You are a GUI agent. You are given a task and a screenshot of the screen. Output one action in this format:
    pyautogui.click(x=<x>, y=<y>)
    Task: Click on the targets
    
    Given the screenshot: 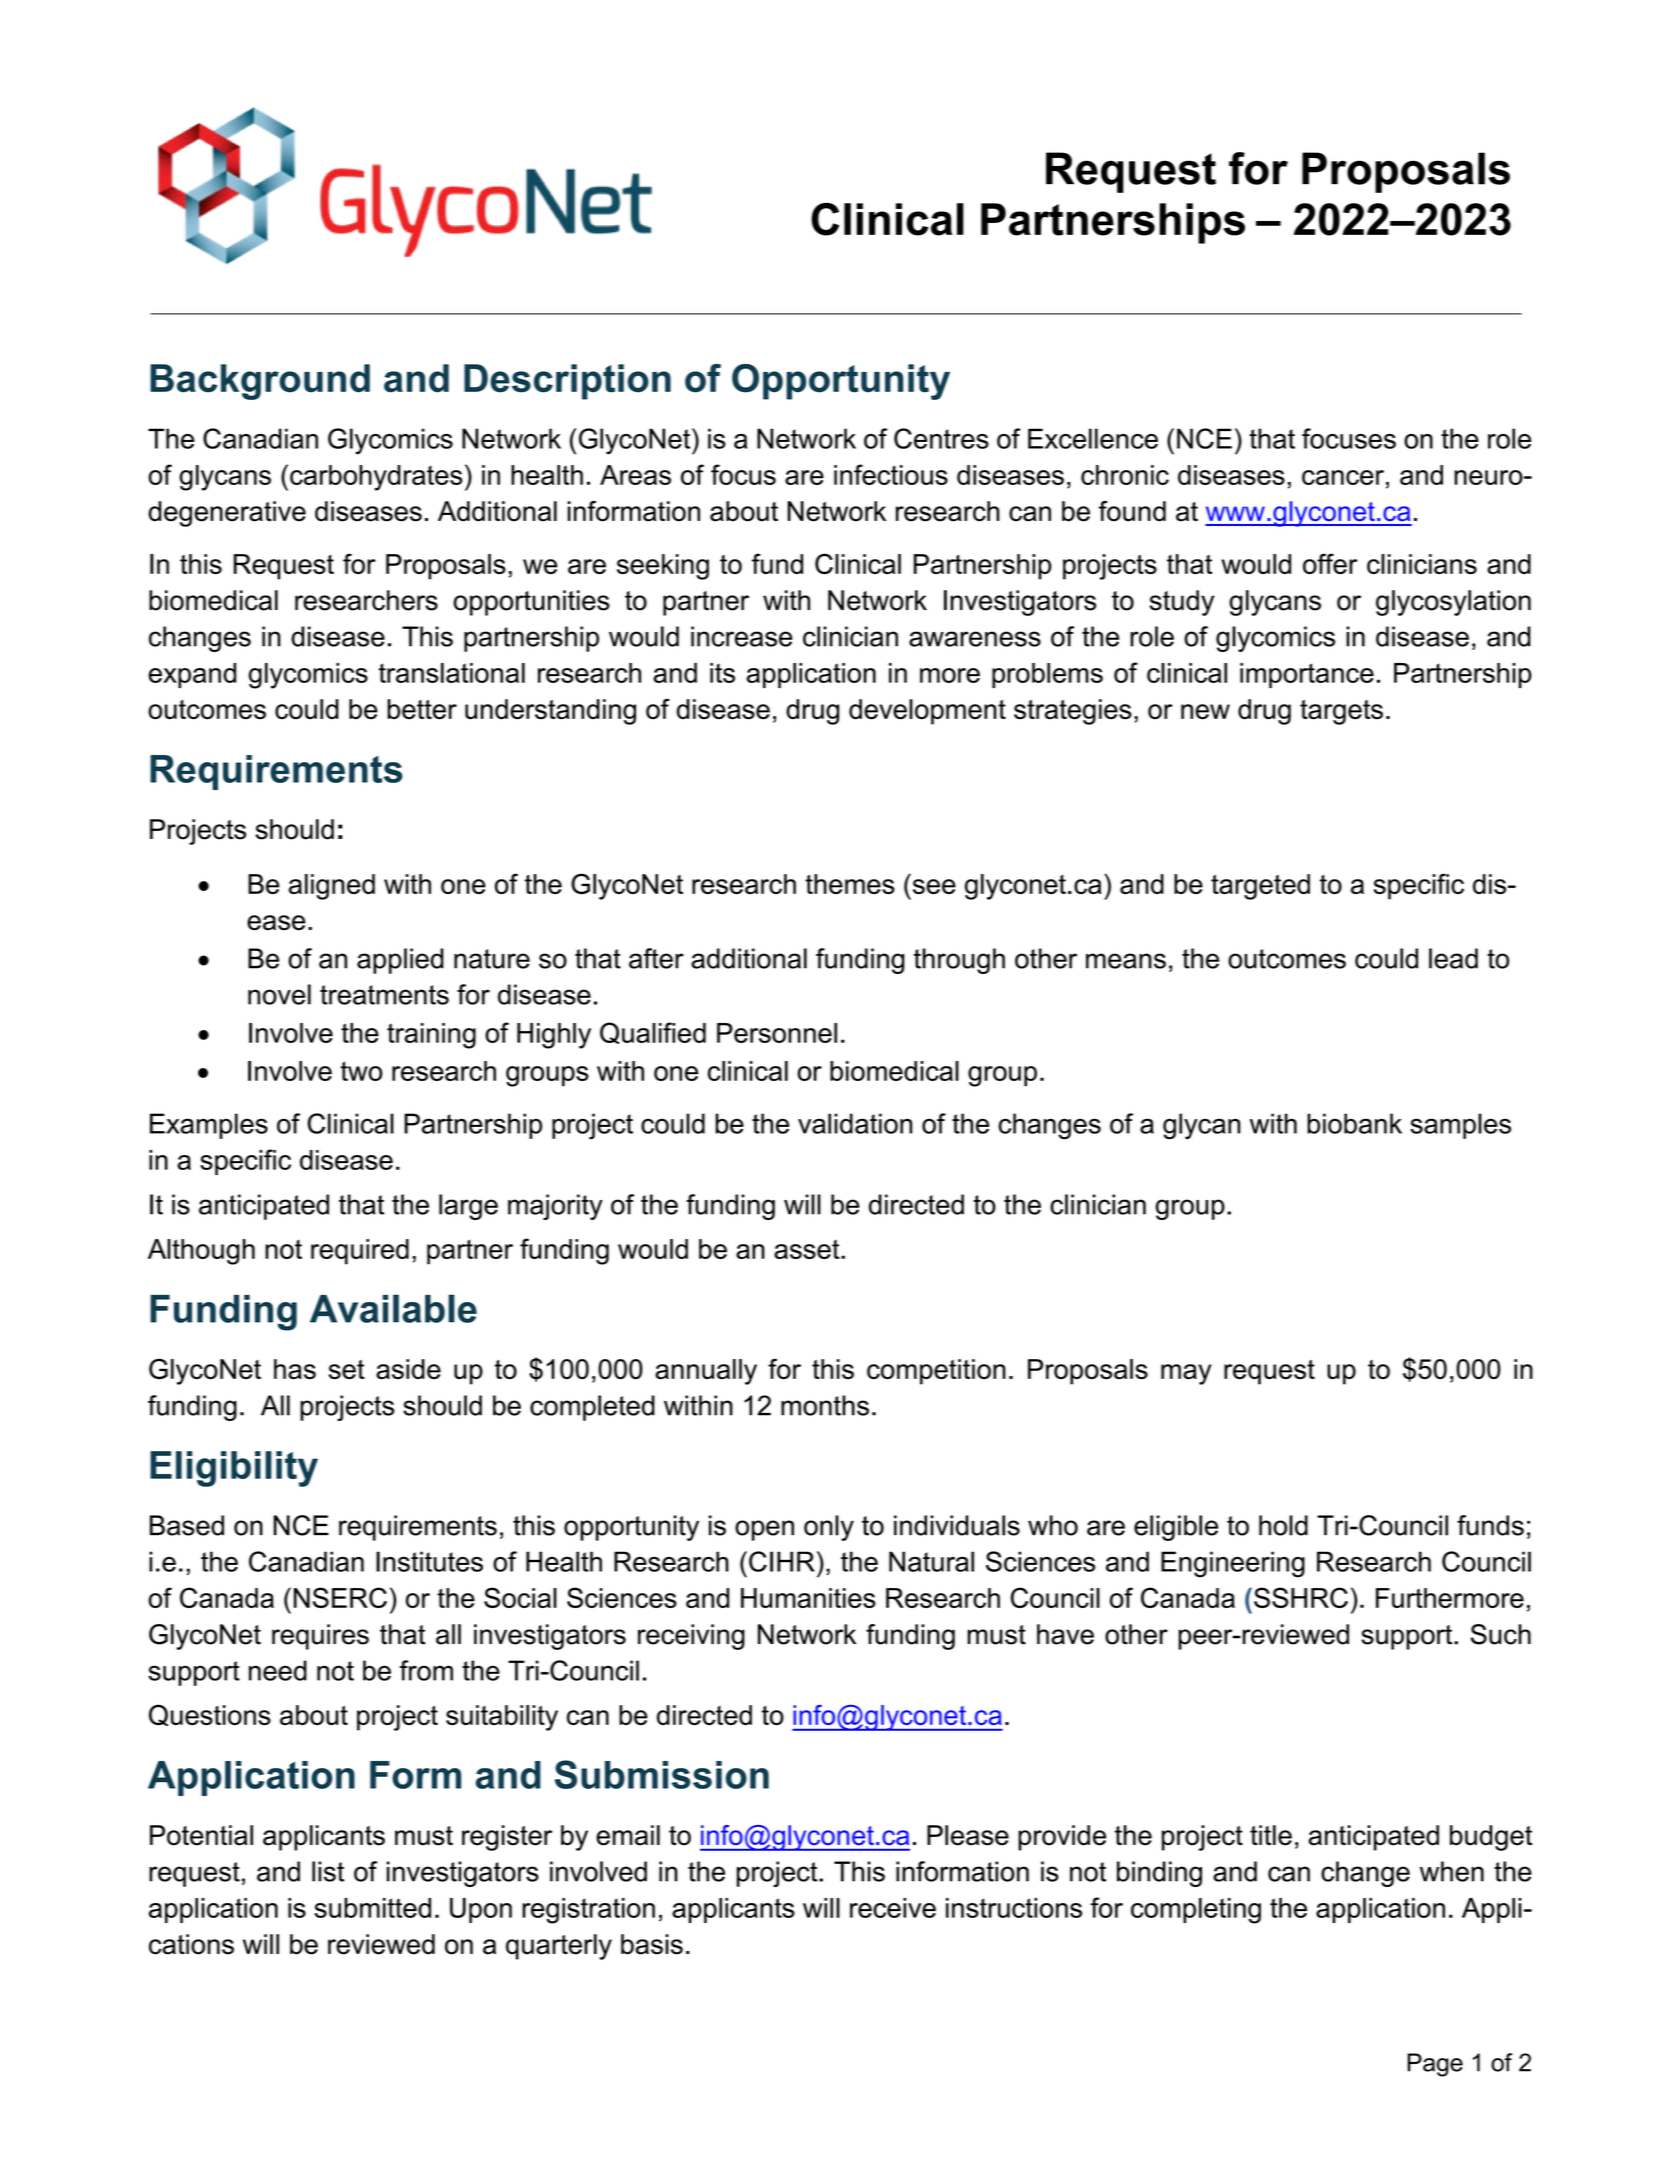 What is the action you would take?
    pyautogui.click(x=1341, y=712)
